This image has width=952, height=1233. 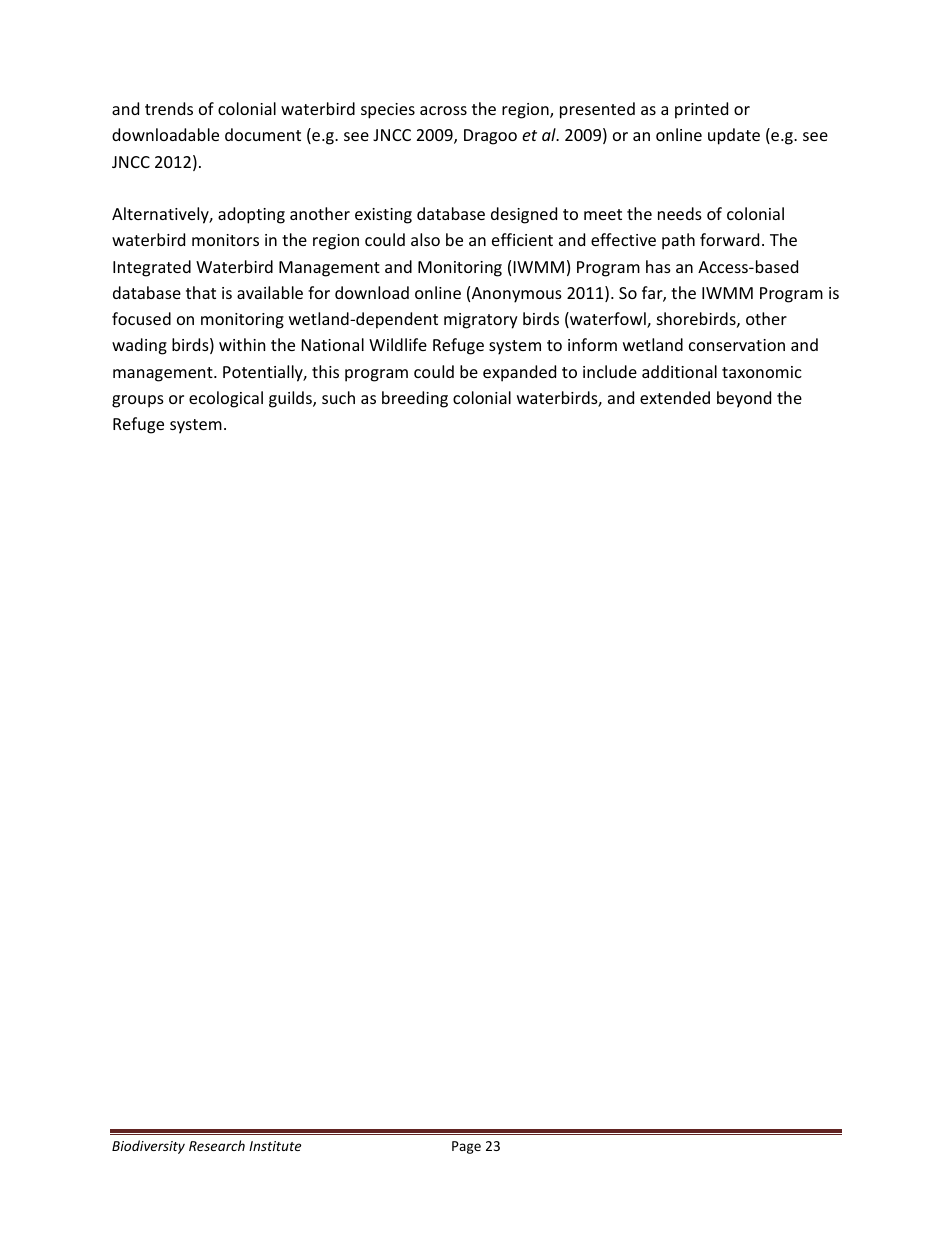 What do you see at coordinates (701, 110) in the image?
I see `printed` at bounding box center [701, 110].
